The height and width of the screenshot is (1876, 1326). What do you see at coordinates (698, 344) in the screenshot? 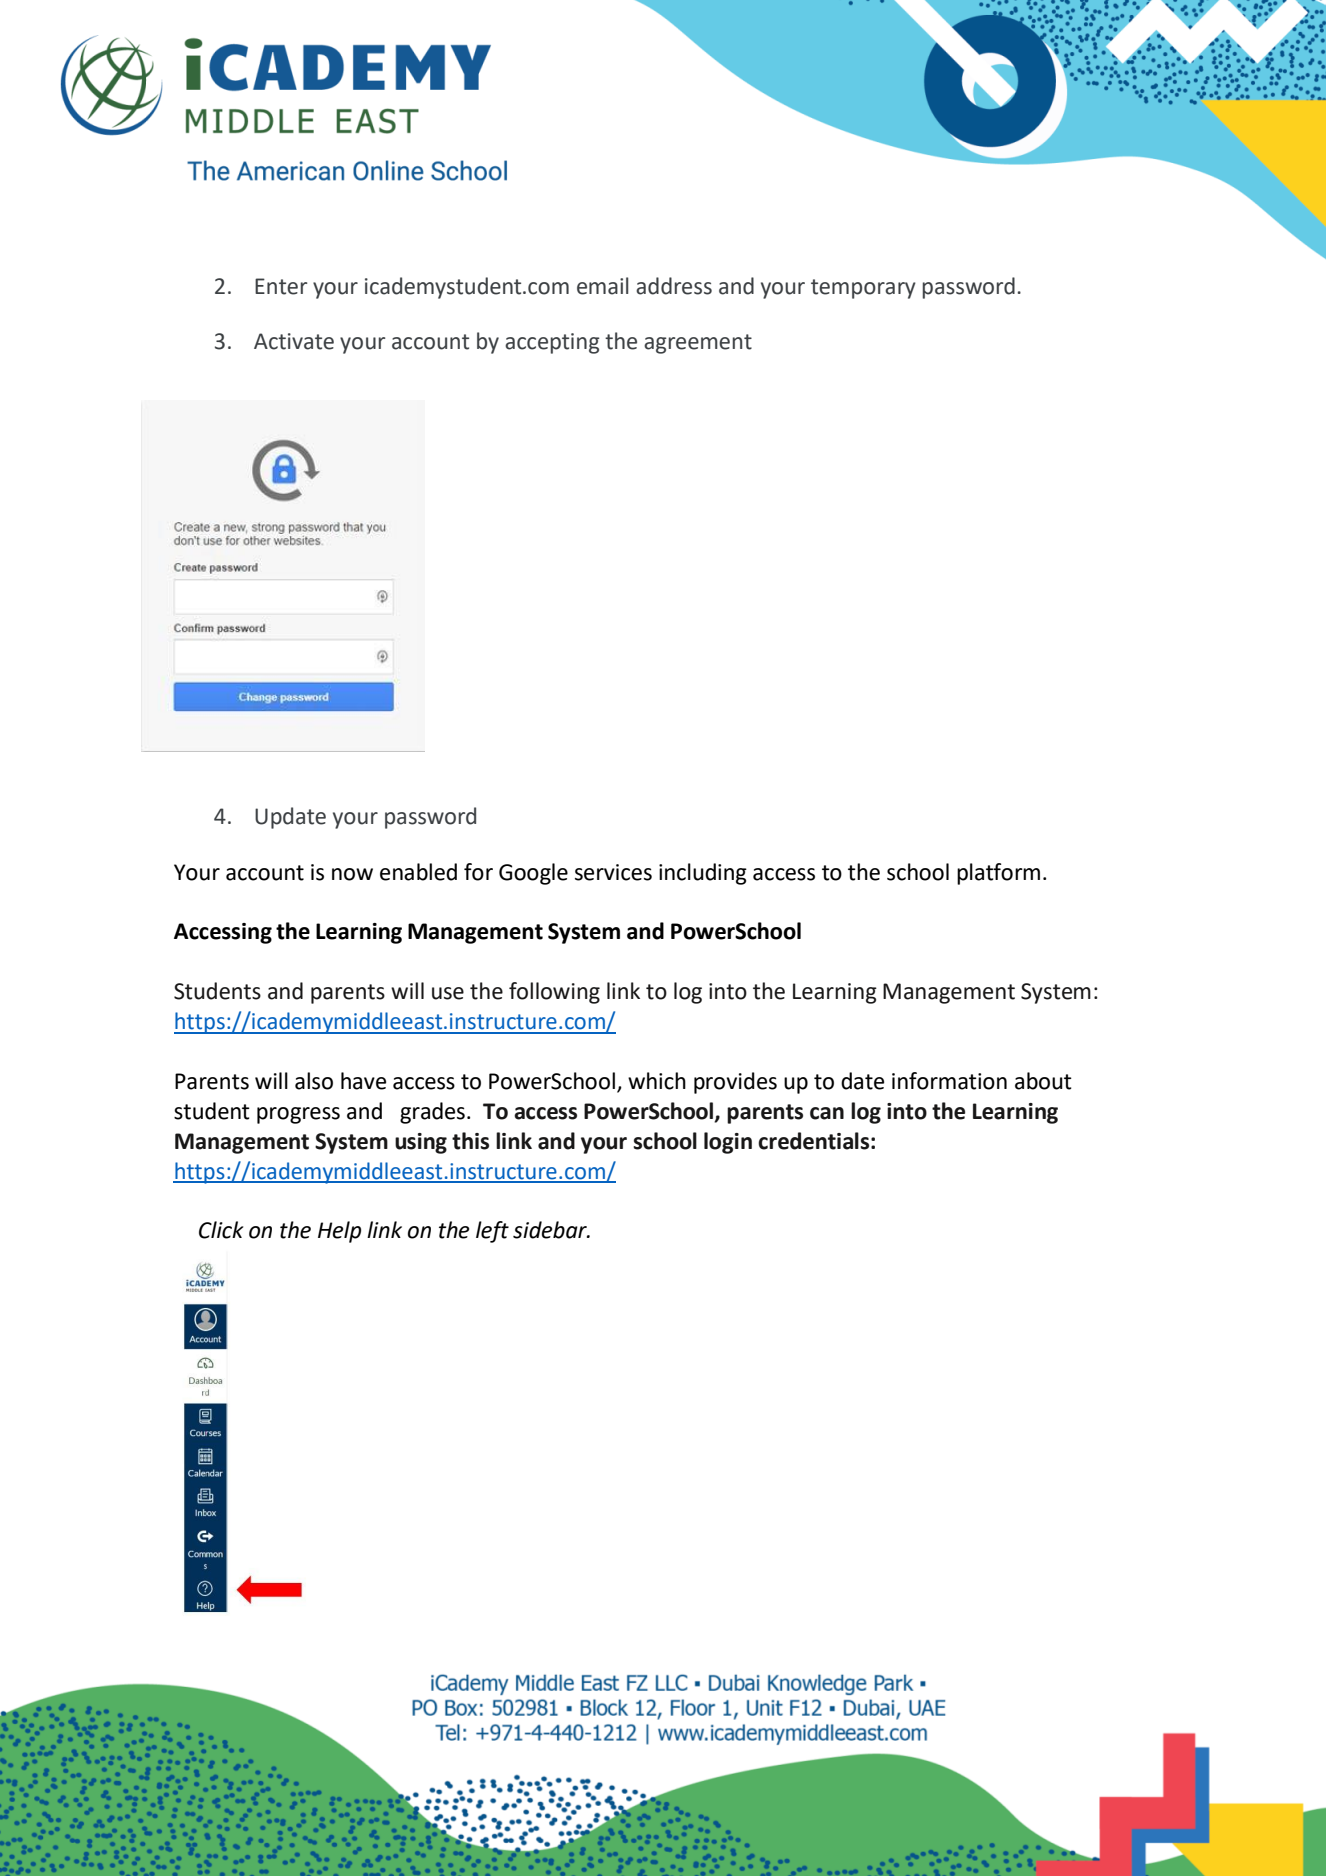
I see `agreement` at bounding box center [698, 344].
